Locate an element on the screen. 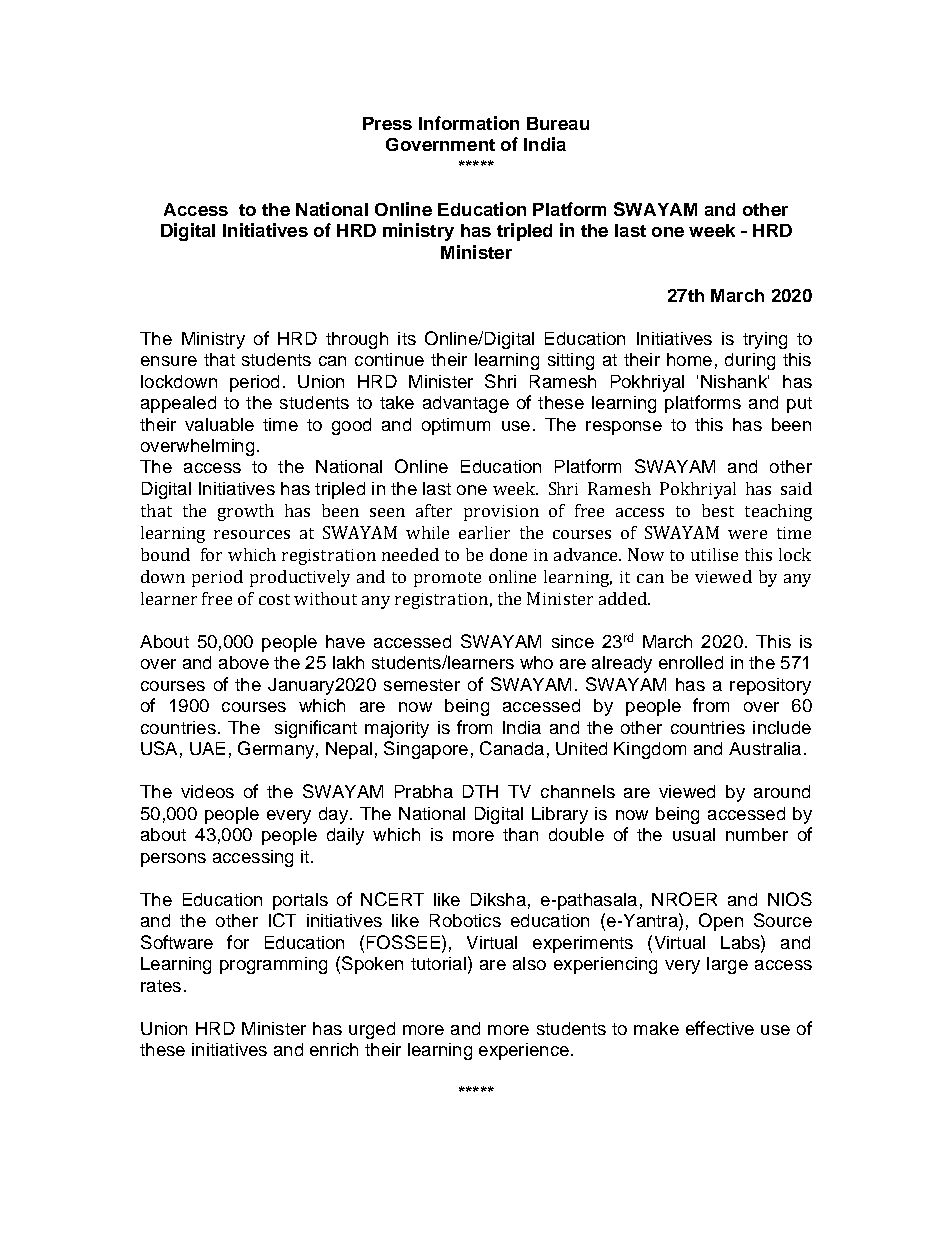 The image size is (952, 1233). utilise is located at coordinates (714, 554).
